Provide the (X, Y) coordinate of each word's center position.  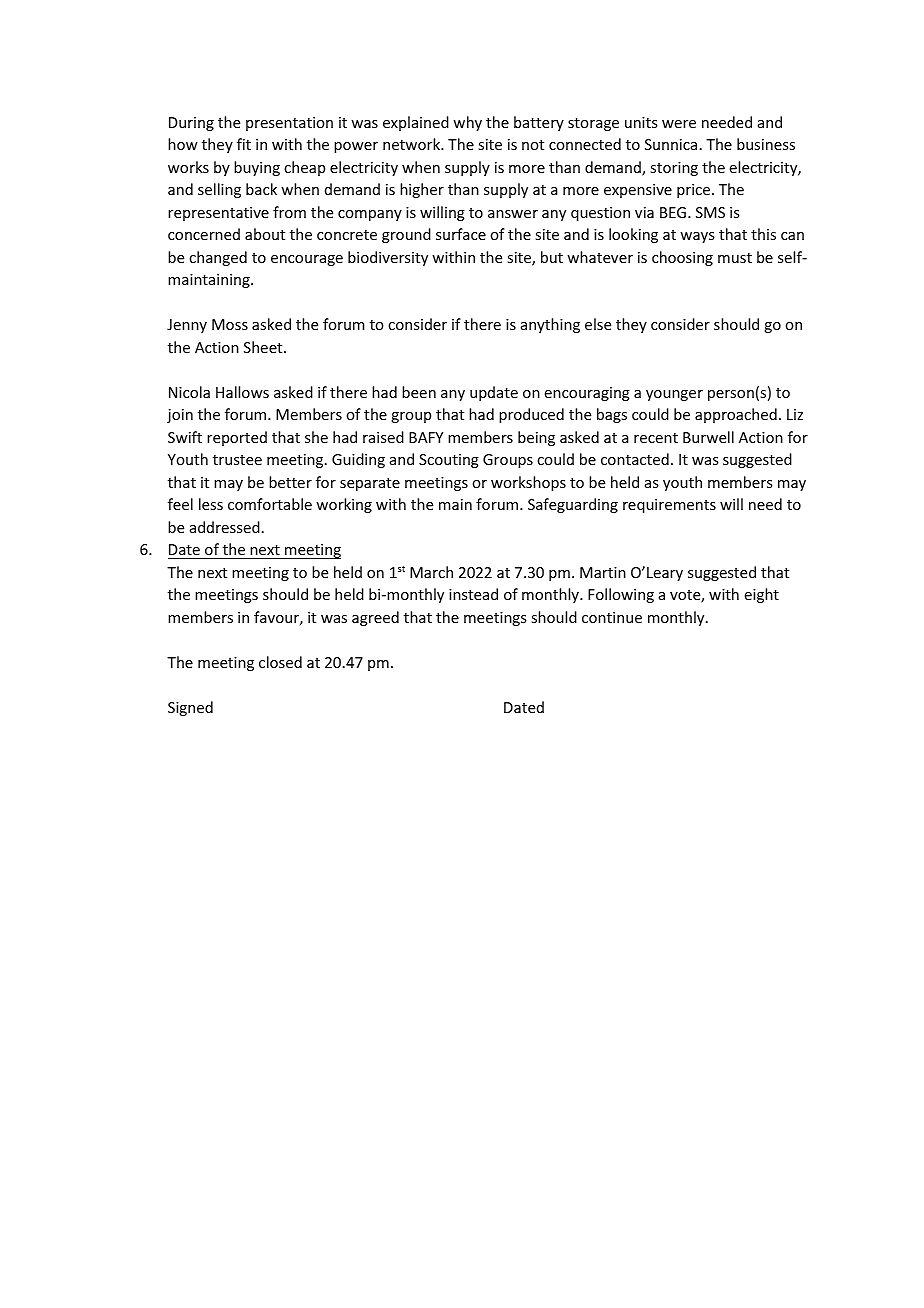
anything (550, 325)
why (467, 123)
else (598, 324)
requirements (669, 506)
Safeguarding (573, 505)
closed (280, 662)
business (766, 144)
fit (244, 144)
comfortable (270, 504)
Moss (230, 324)
